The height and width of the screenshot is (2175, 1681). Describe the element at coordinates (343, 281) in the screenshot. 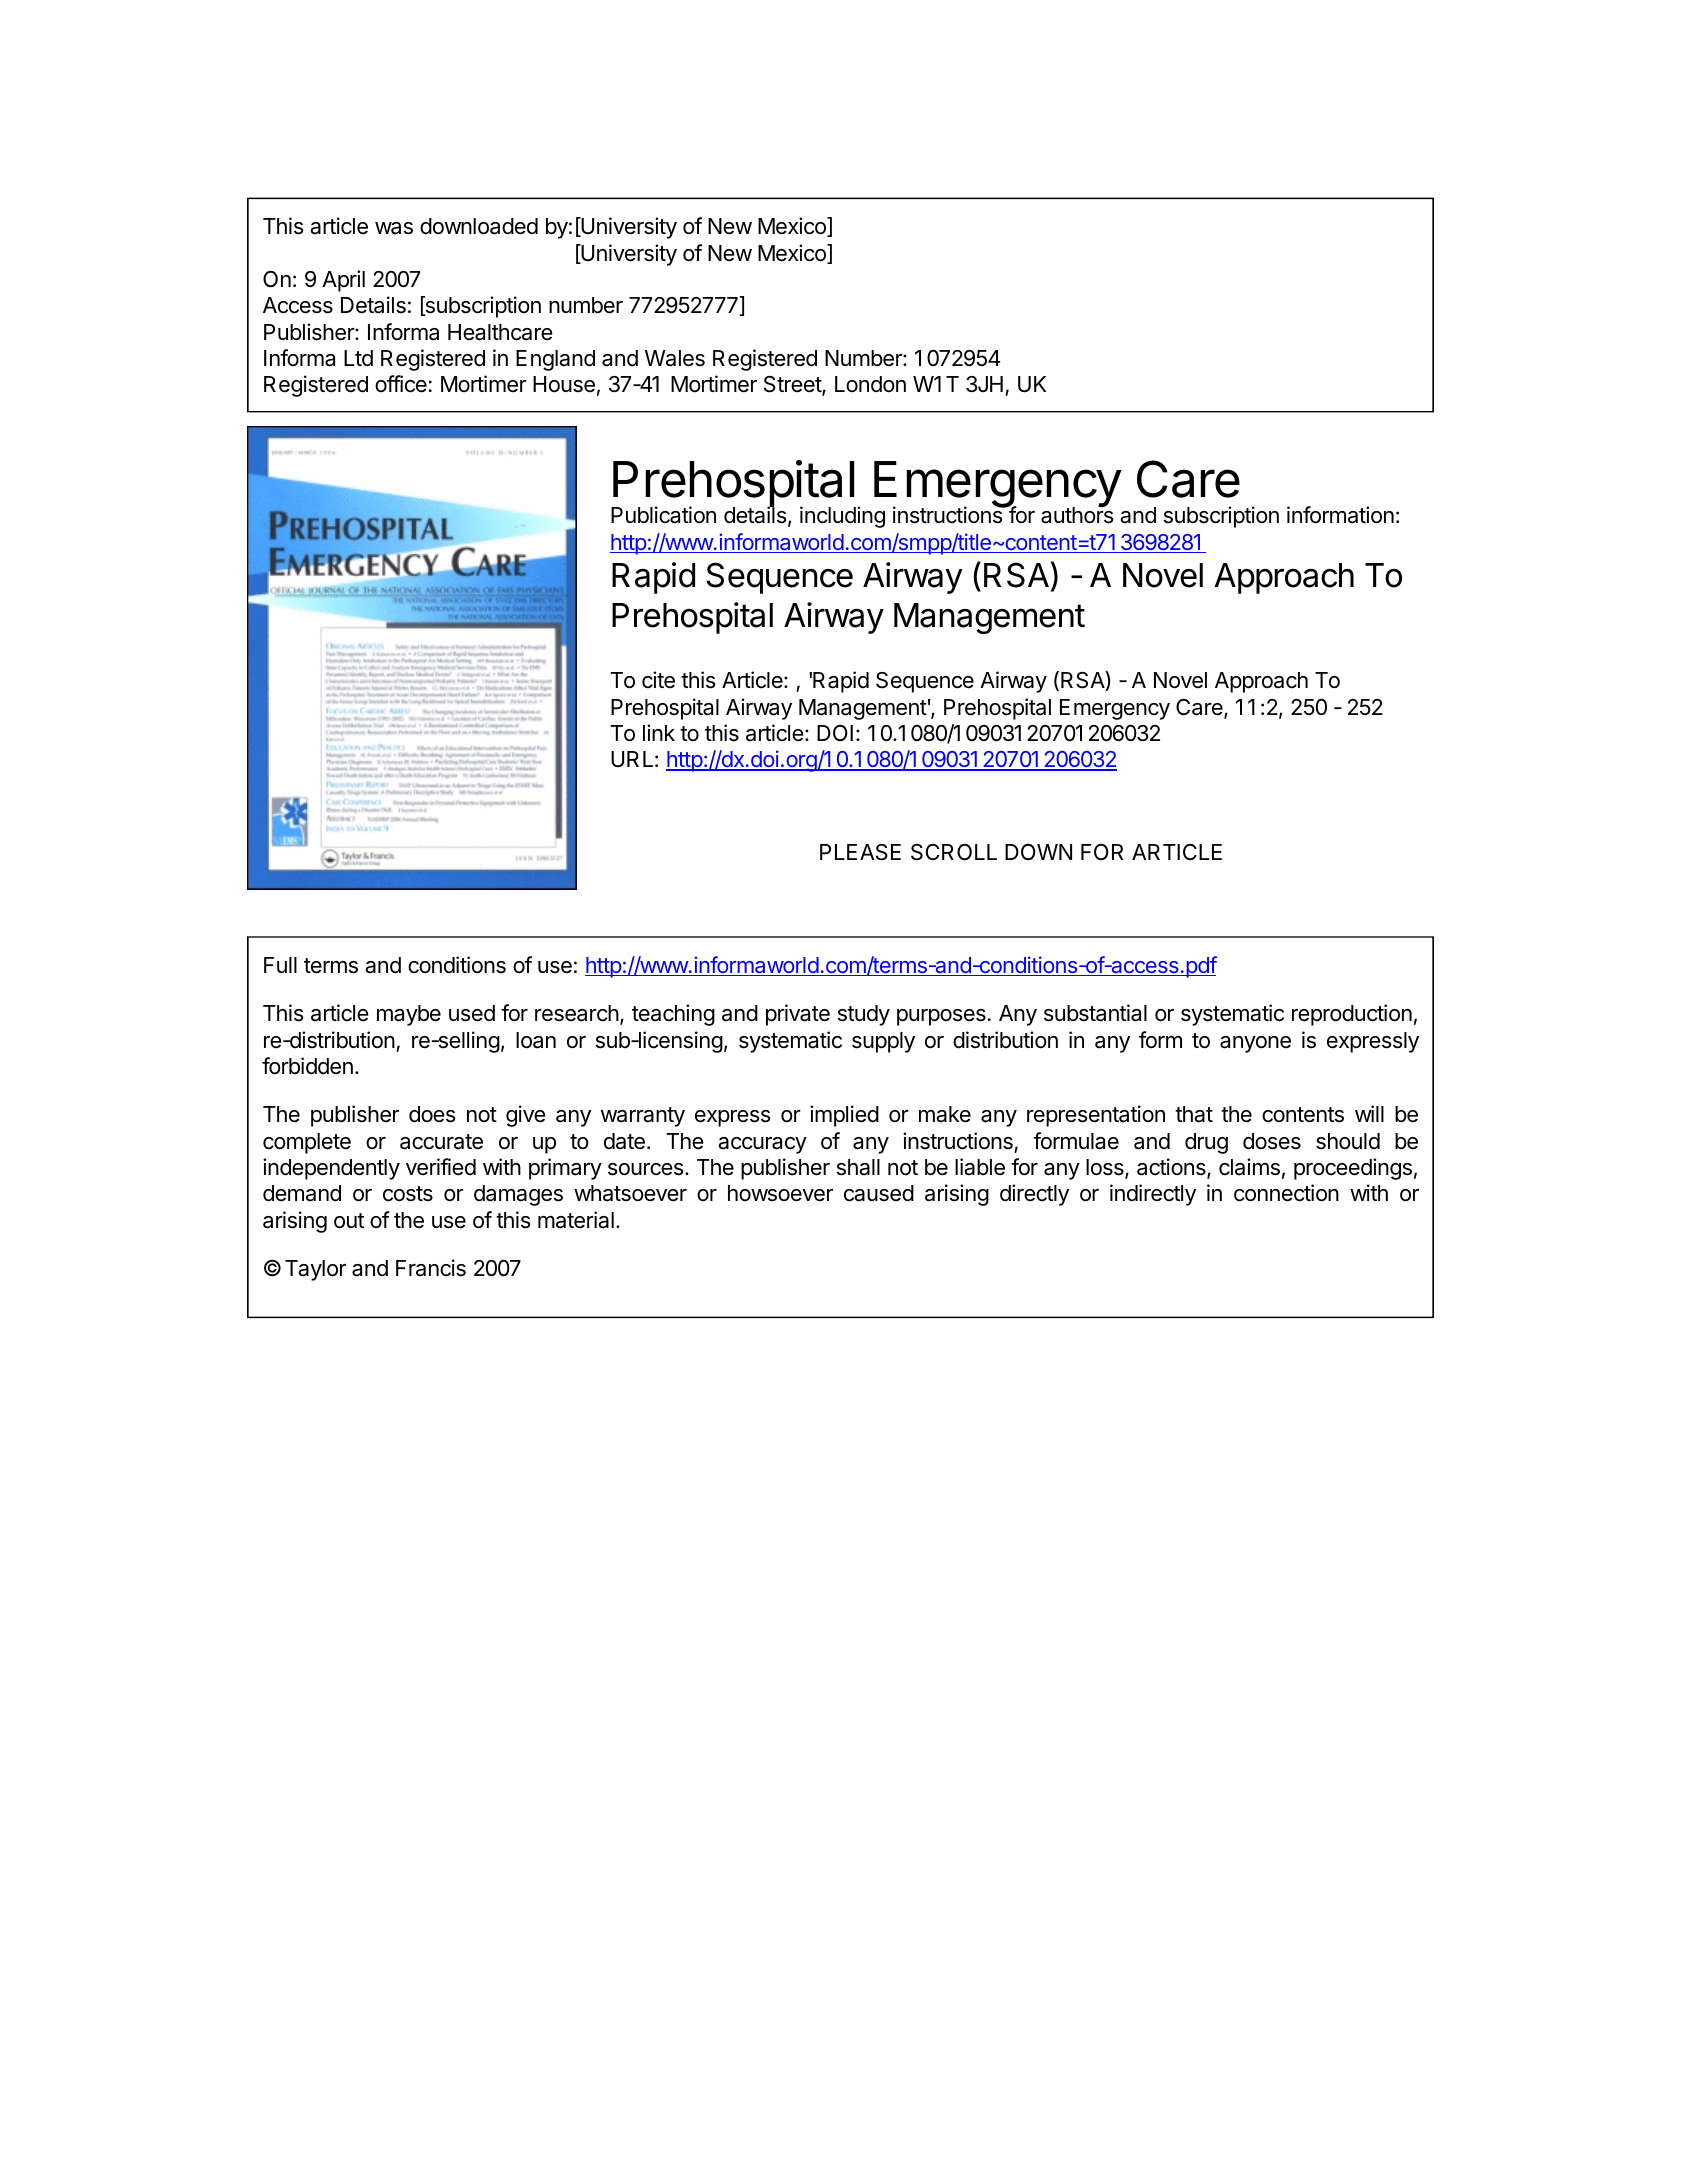

I see `April` at that location.
